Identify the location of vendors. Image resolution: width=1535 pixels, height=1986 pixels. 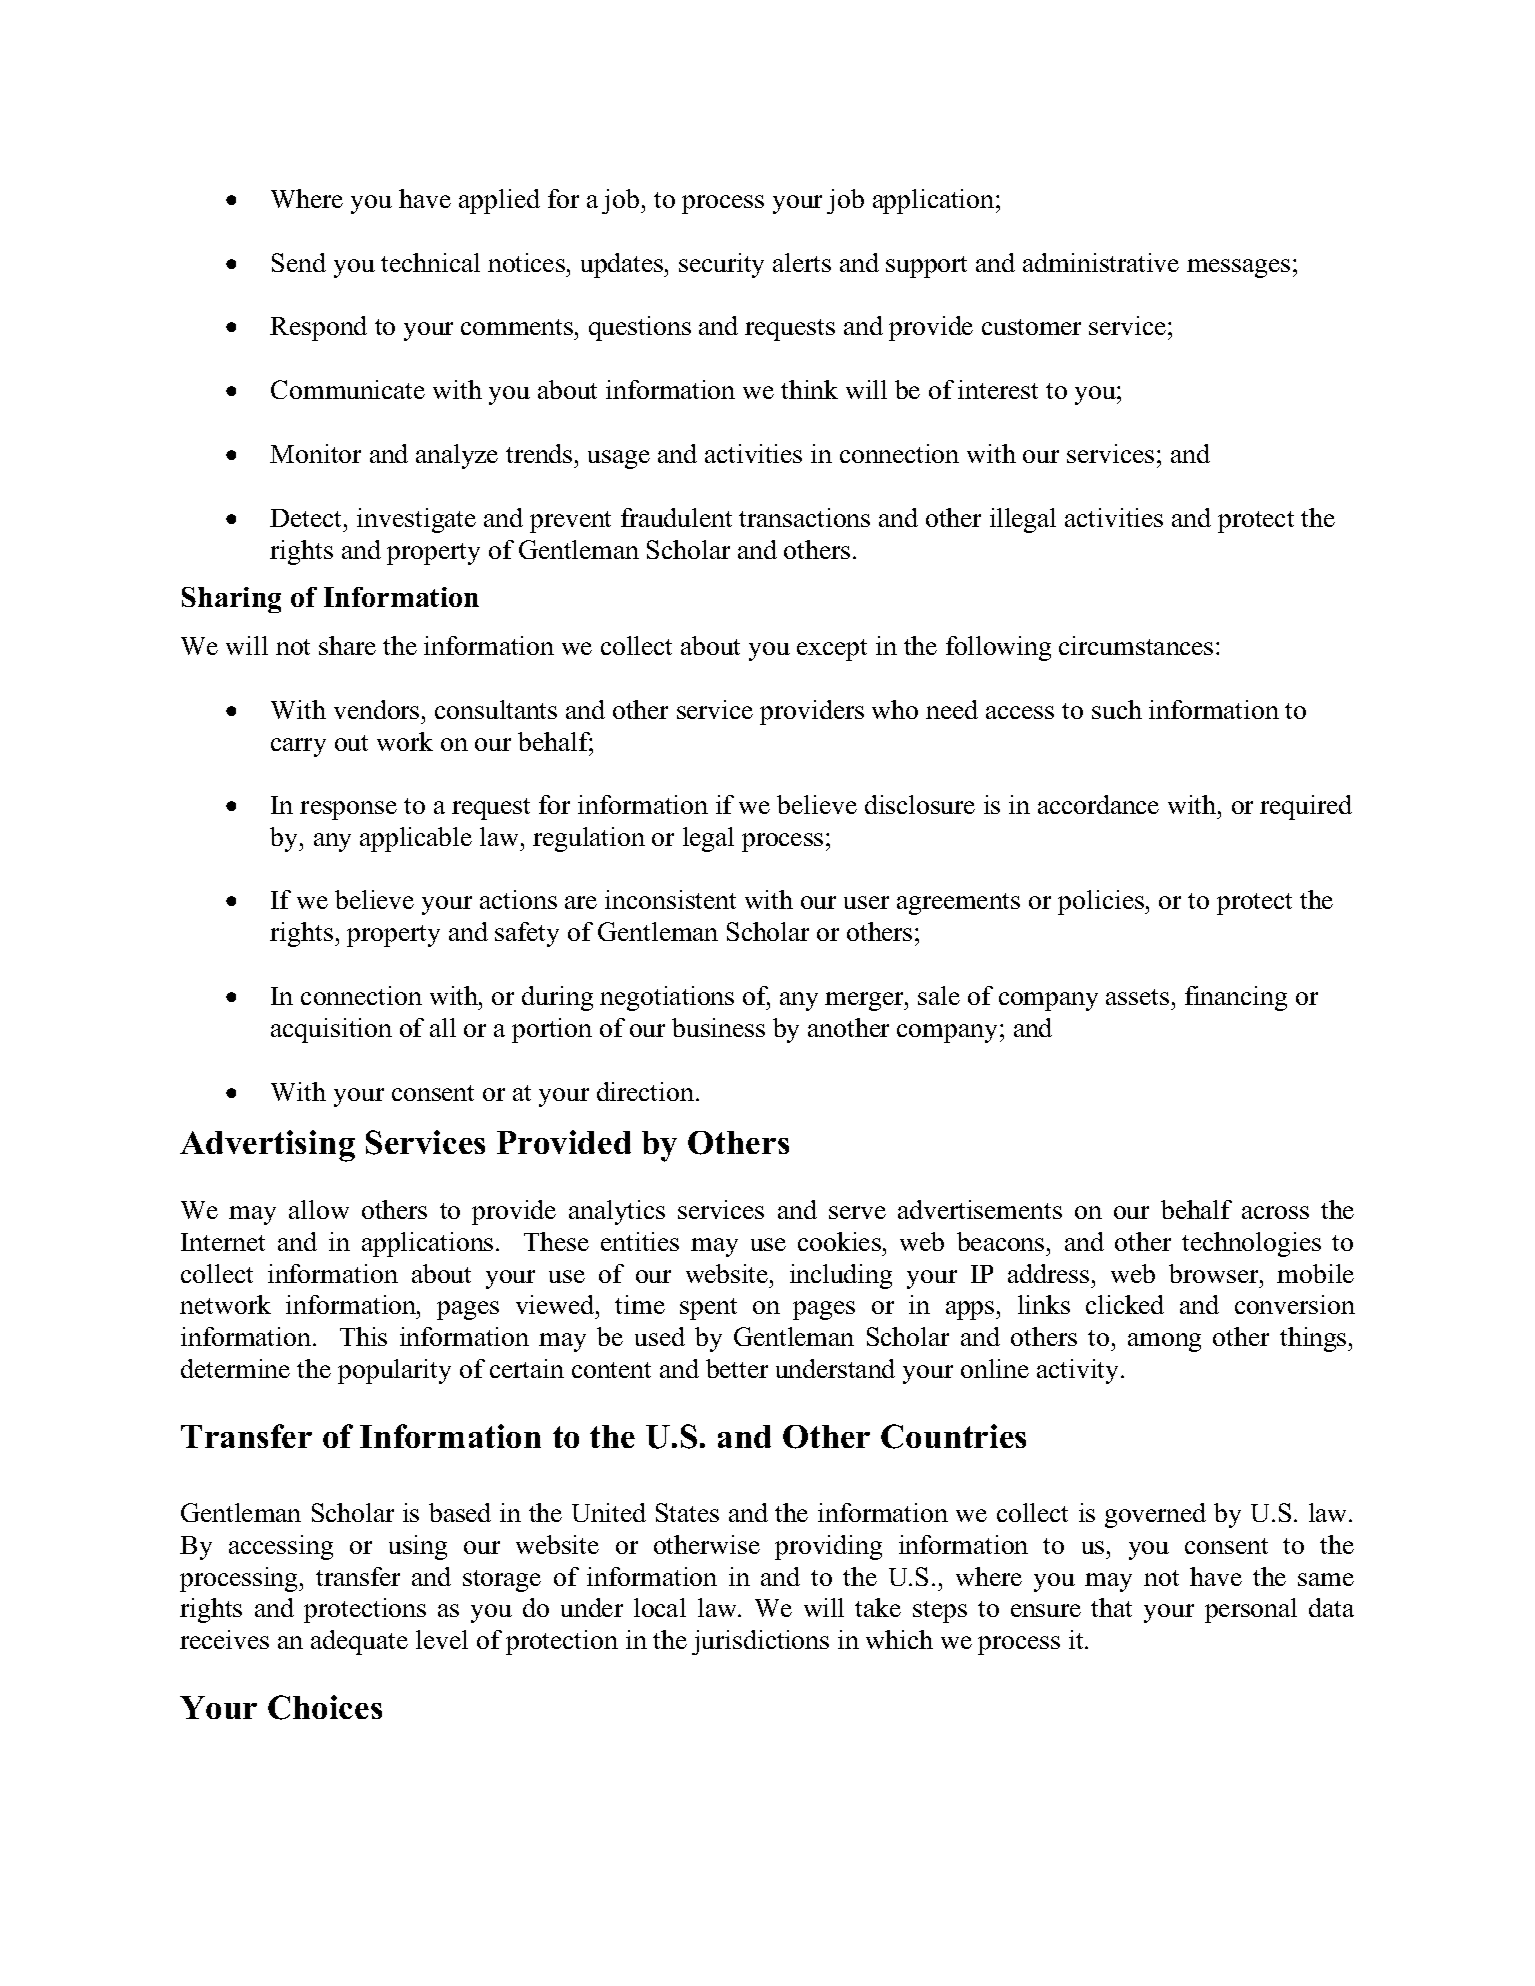
(376, 709).
